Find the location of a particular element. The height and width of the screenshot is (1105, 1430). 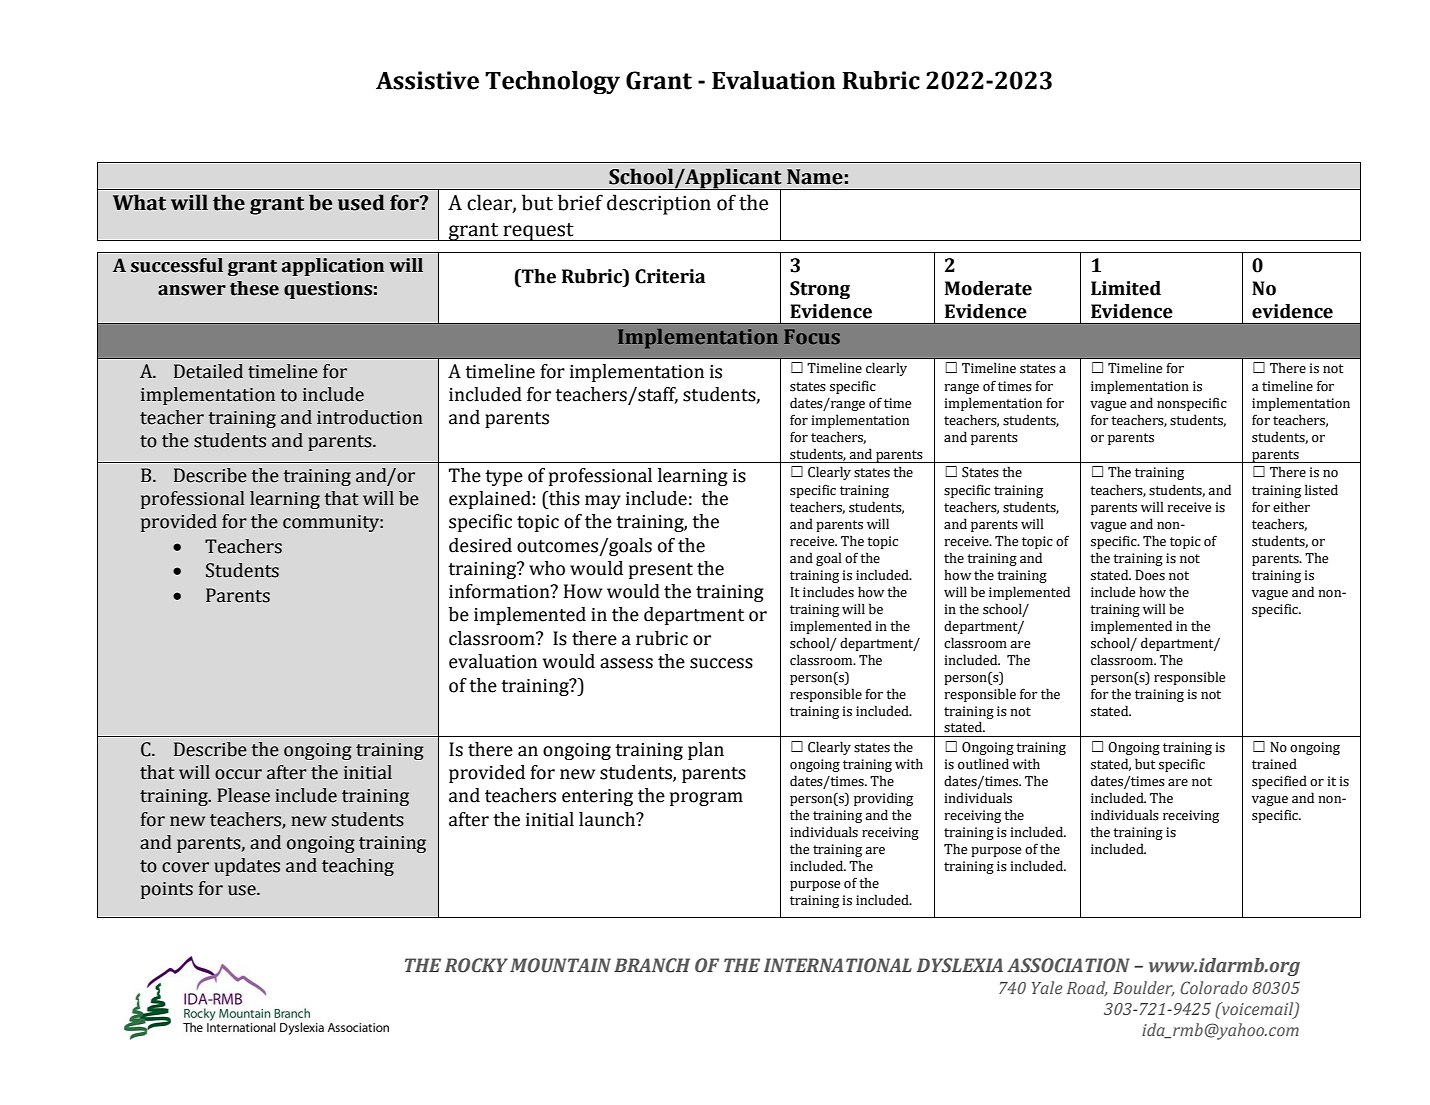

ROCKY is located at coordinates (476, 965).
